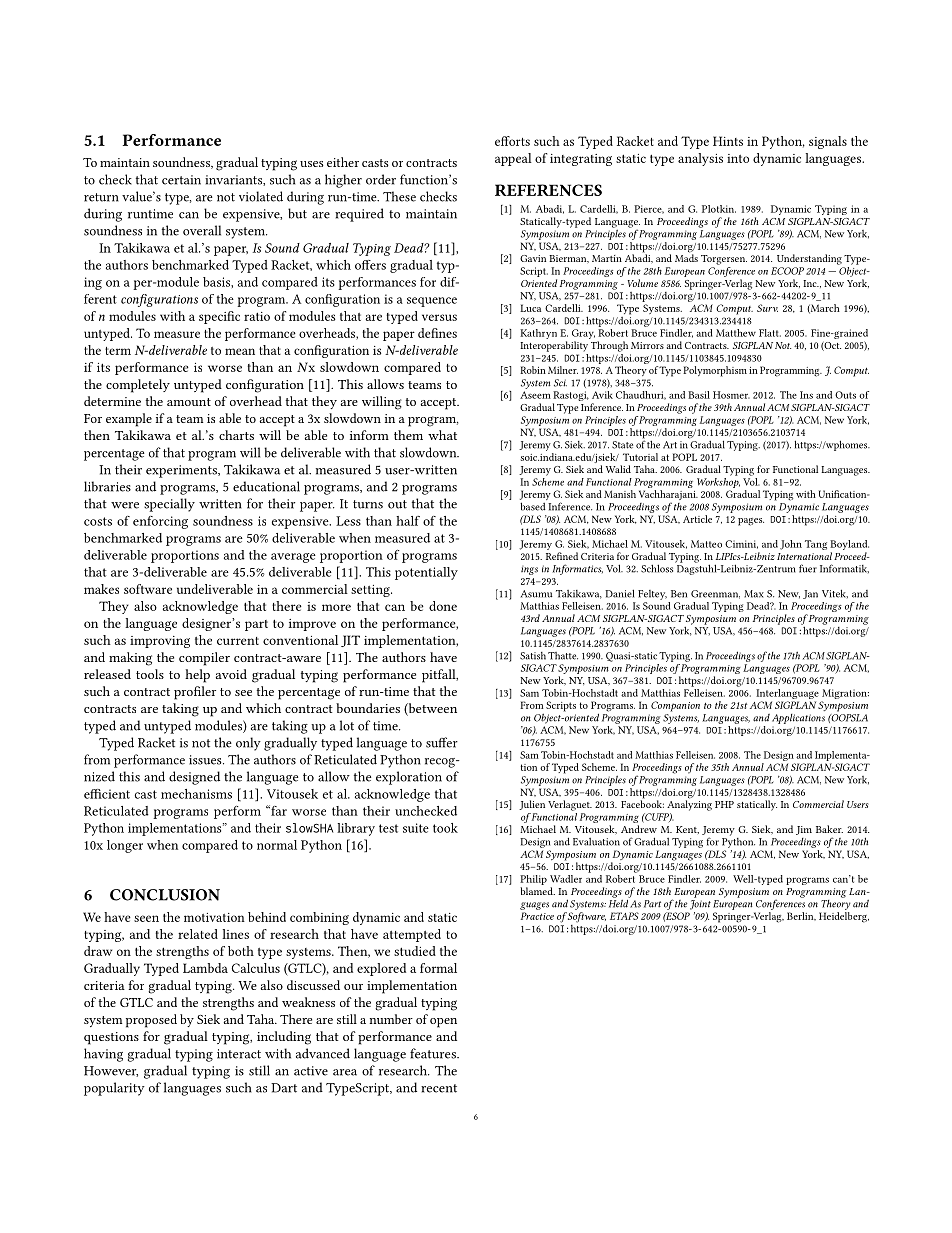 Image resolution: width=952 pixels, height=1233 pixels. I want to click on appeal, so click(513, 159).
